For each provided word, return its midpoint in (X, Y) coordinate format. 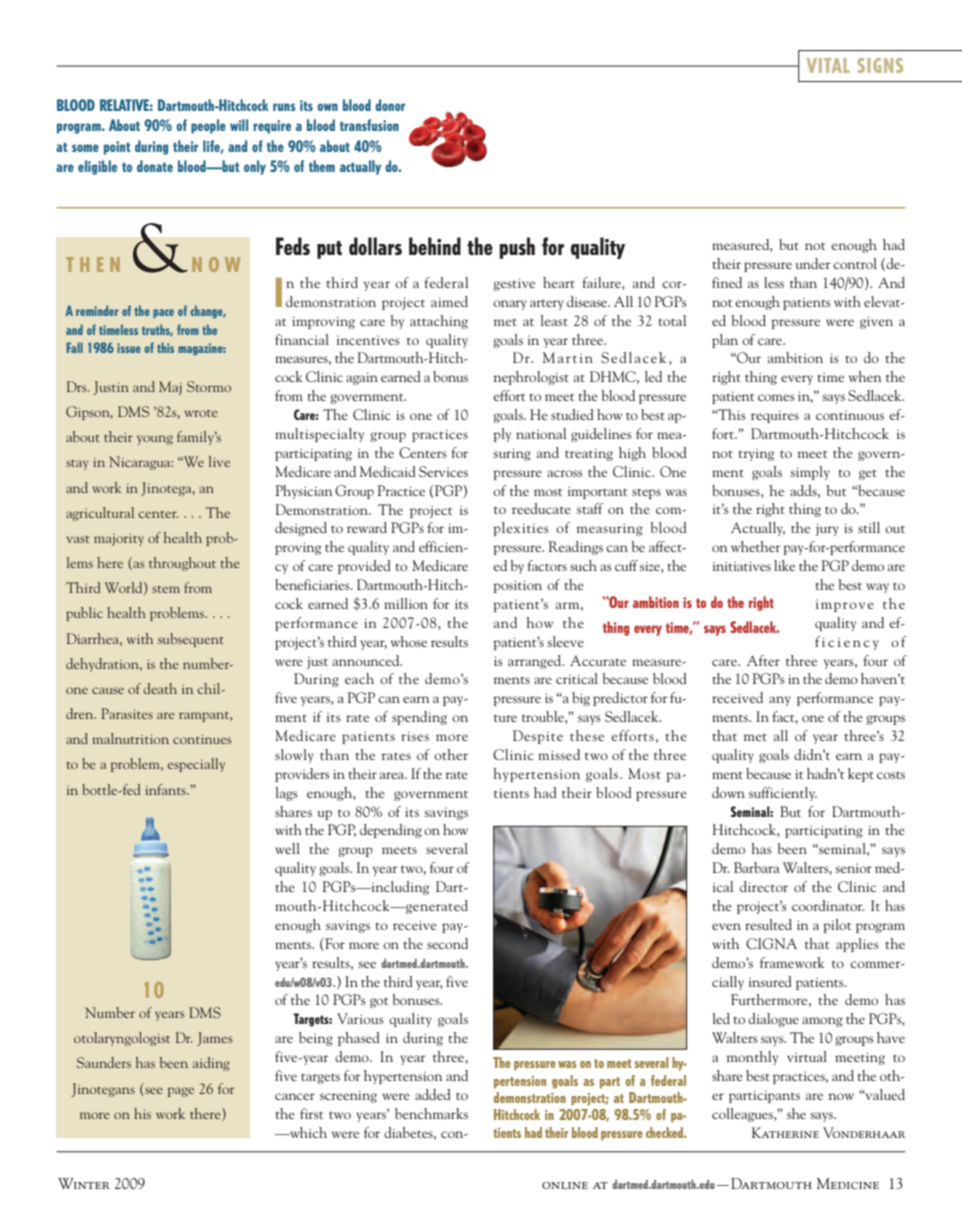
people (208, 126)
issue (129, 348)
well (287, 848)
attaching (439, 322)
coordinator (828, 905)
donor (390, 105)
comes (776, 397)
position (517, 586)
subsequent (191, 640)
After (763, 660)
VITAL (828, 65)
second (447, 943)
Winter (84, 1183)
